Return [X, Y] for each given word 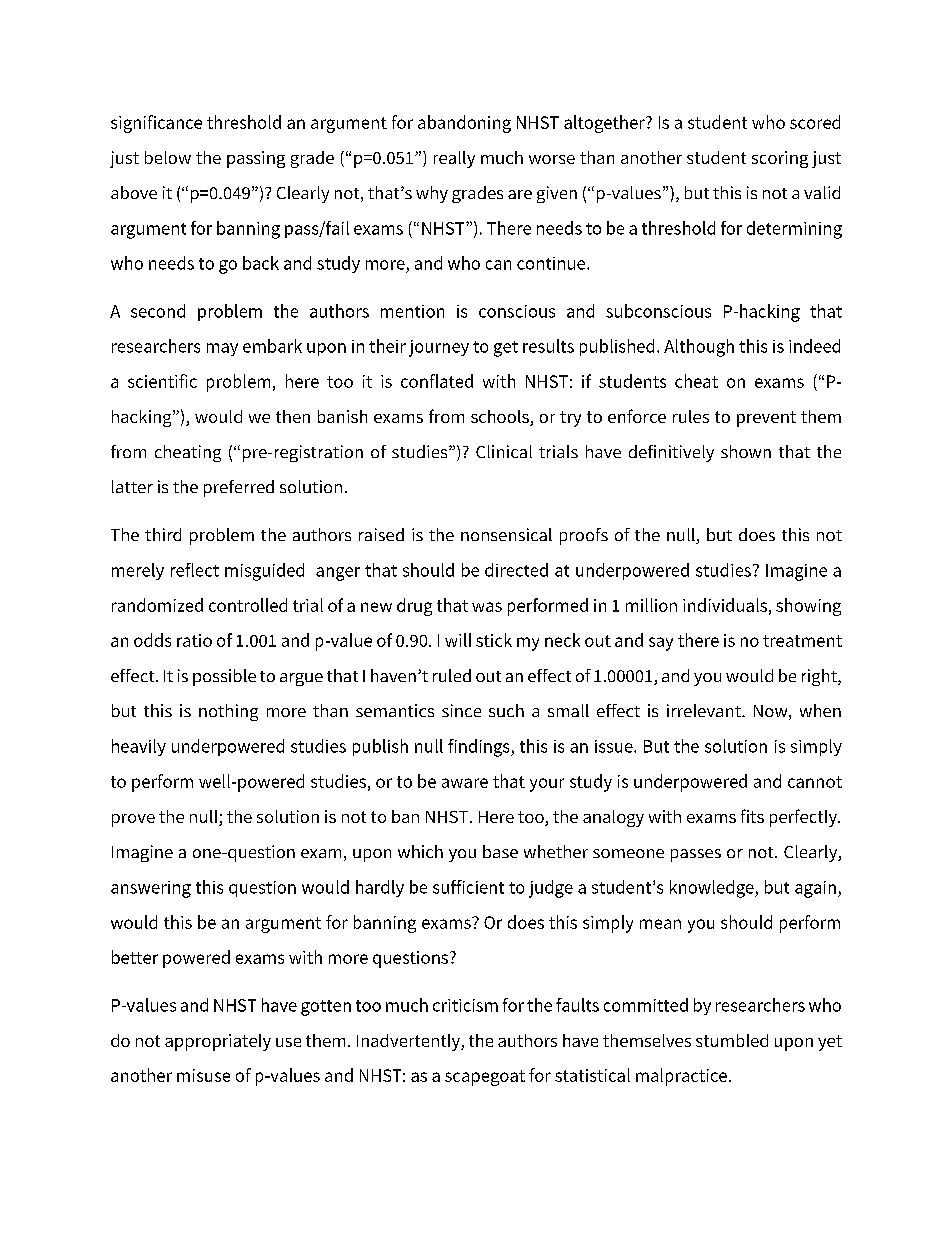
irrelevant [705, 710]
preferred [239, 488]
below [168, 157]
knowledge [713, 889]
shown [746, 451]
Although [699, 348]
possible [224, 677]
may [222, 349]
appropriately [218, 1042]
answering [151, 889]
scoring [780, 159]
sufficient [468, 887]
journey [439, 348]
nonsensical [506, 534]
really [454, 159]
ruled [452, 675]
